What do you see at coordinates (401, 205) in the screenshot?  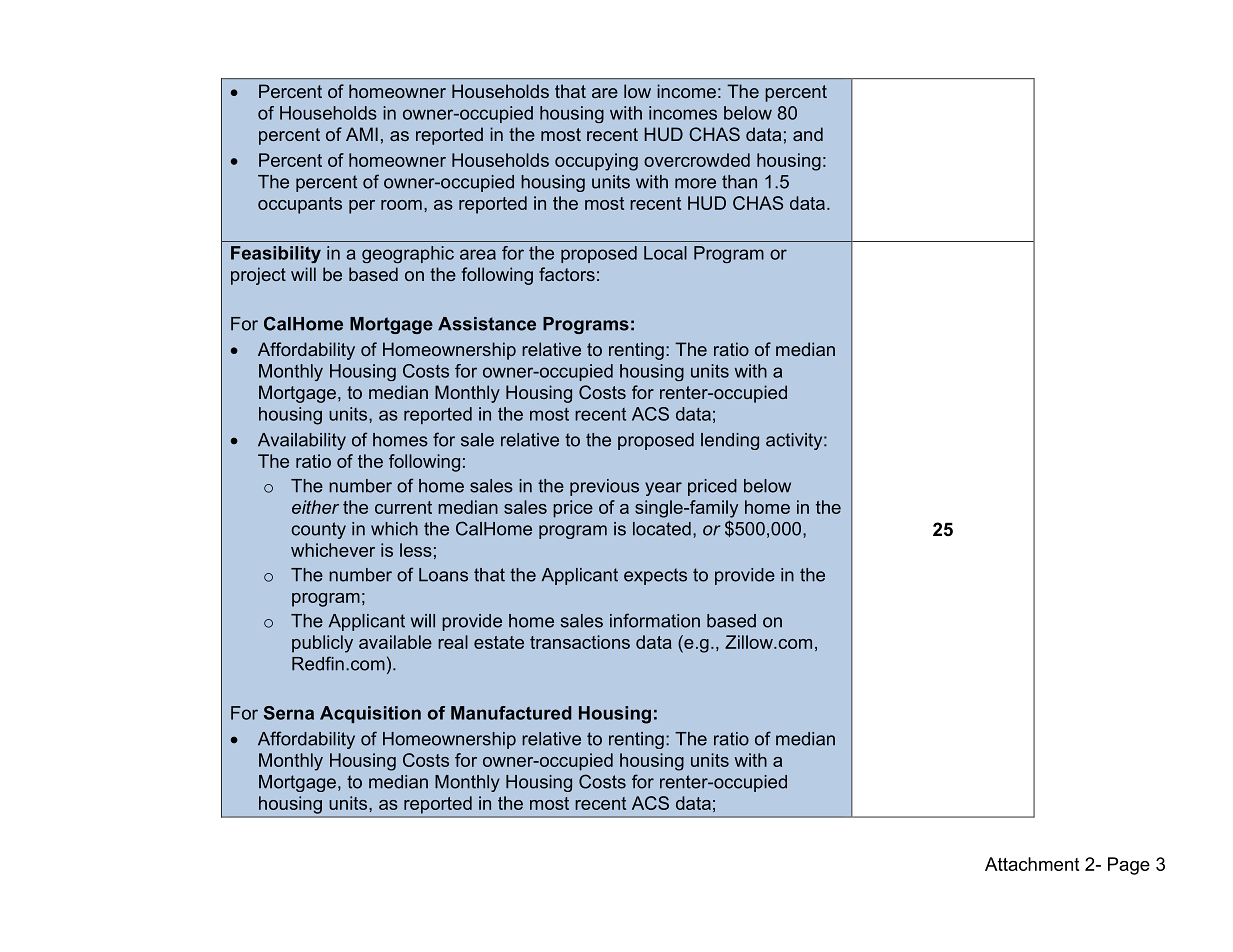 I see `room` at bounding box center [401, 205].
